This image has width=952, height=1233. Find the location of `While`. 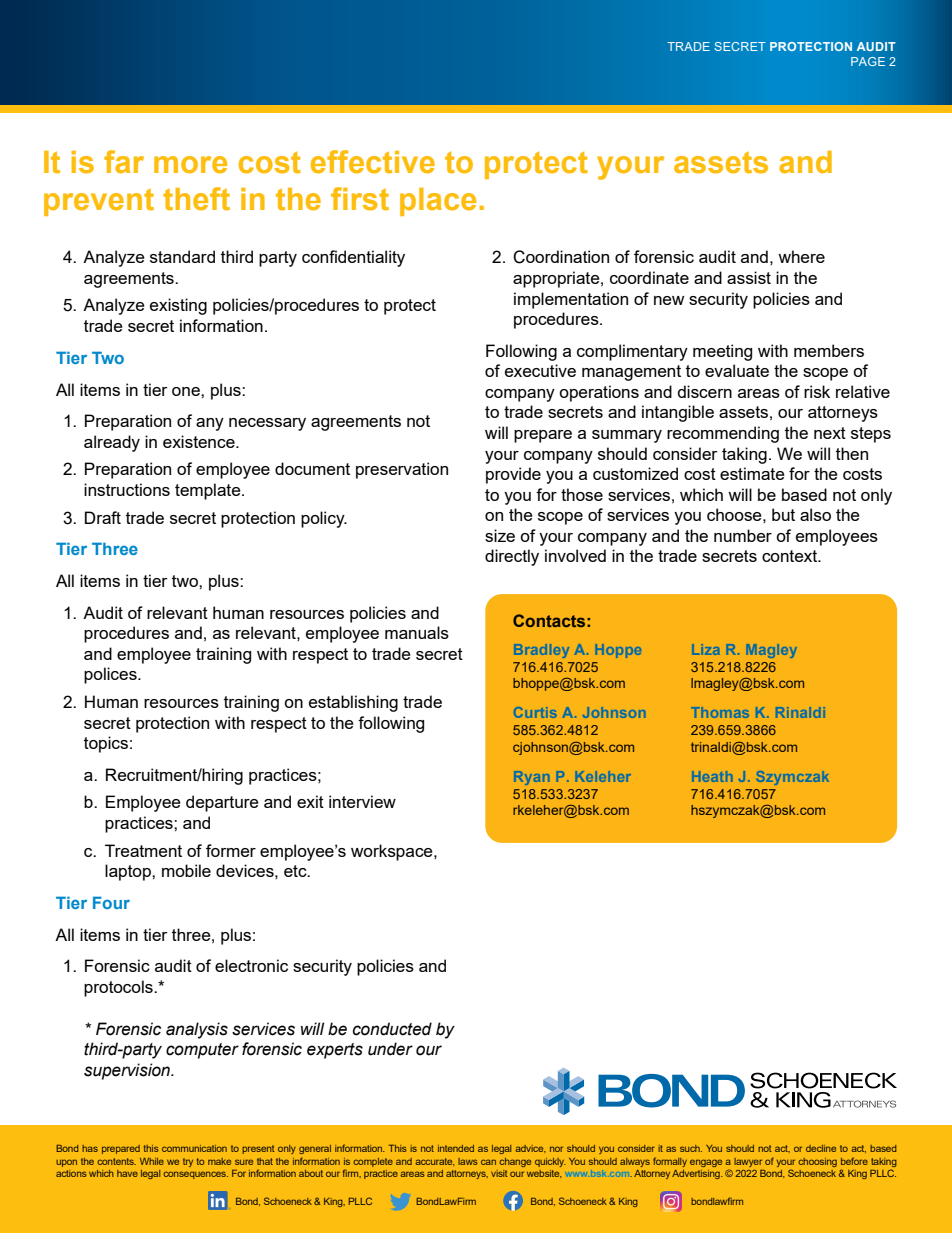

While is located at coordinates (152, 1161).
